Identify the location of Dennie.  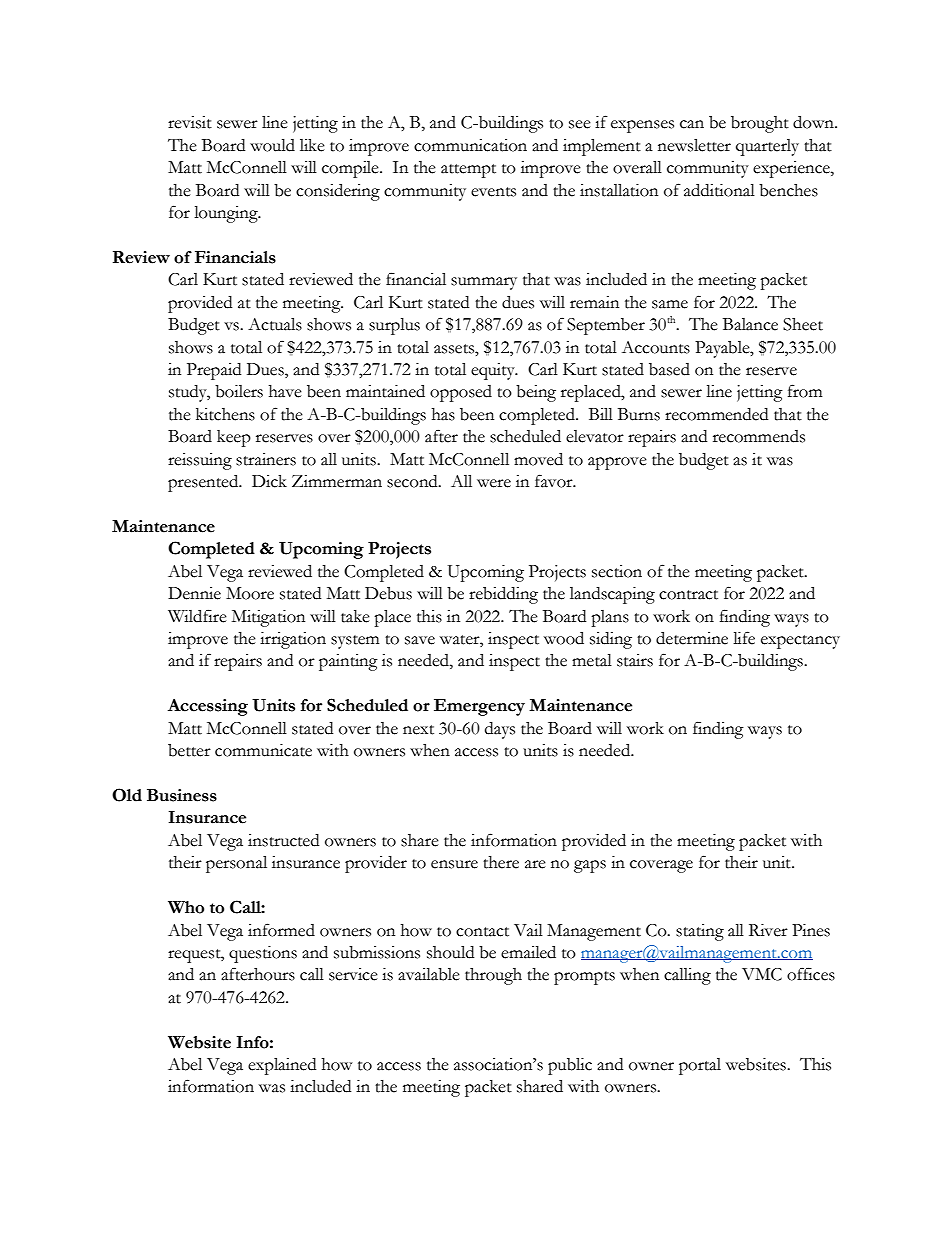
(194, 593).
